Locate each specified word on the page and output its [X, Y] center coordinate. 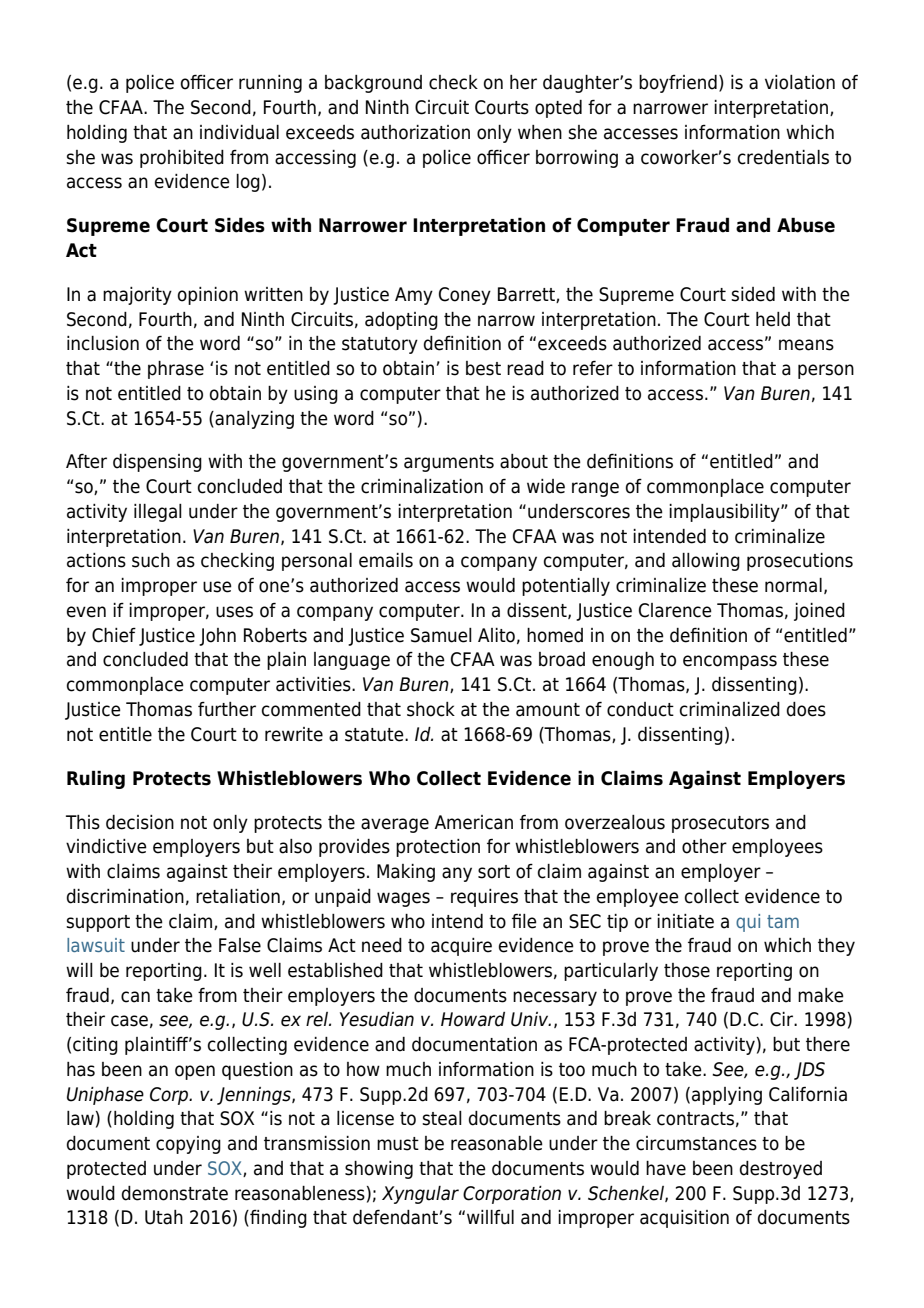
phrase [176, 370]
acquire [461, 947]
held [773, 319]
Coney [465, 296]
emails [386, 560]
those [687, 970]
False [240, 945]
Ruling [96, 779]
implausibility [725, 513]
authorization [415, 132]
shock [431, 709]
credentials [783, 157]
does [806, 709]
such [151, 560]
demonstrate [175, 1193]
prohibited [182, 159]
